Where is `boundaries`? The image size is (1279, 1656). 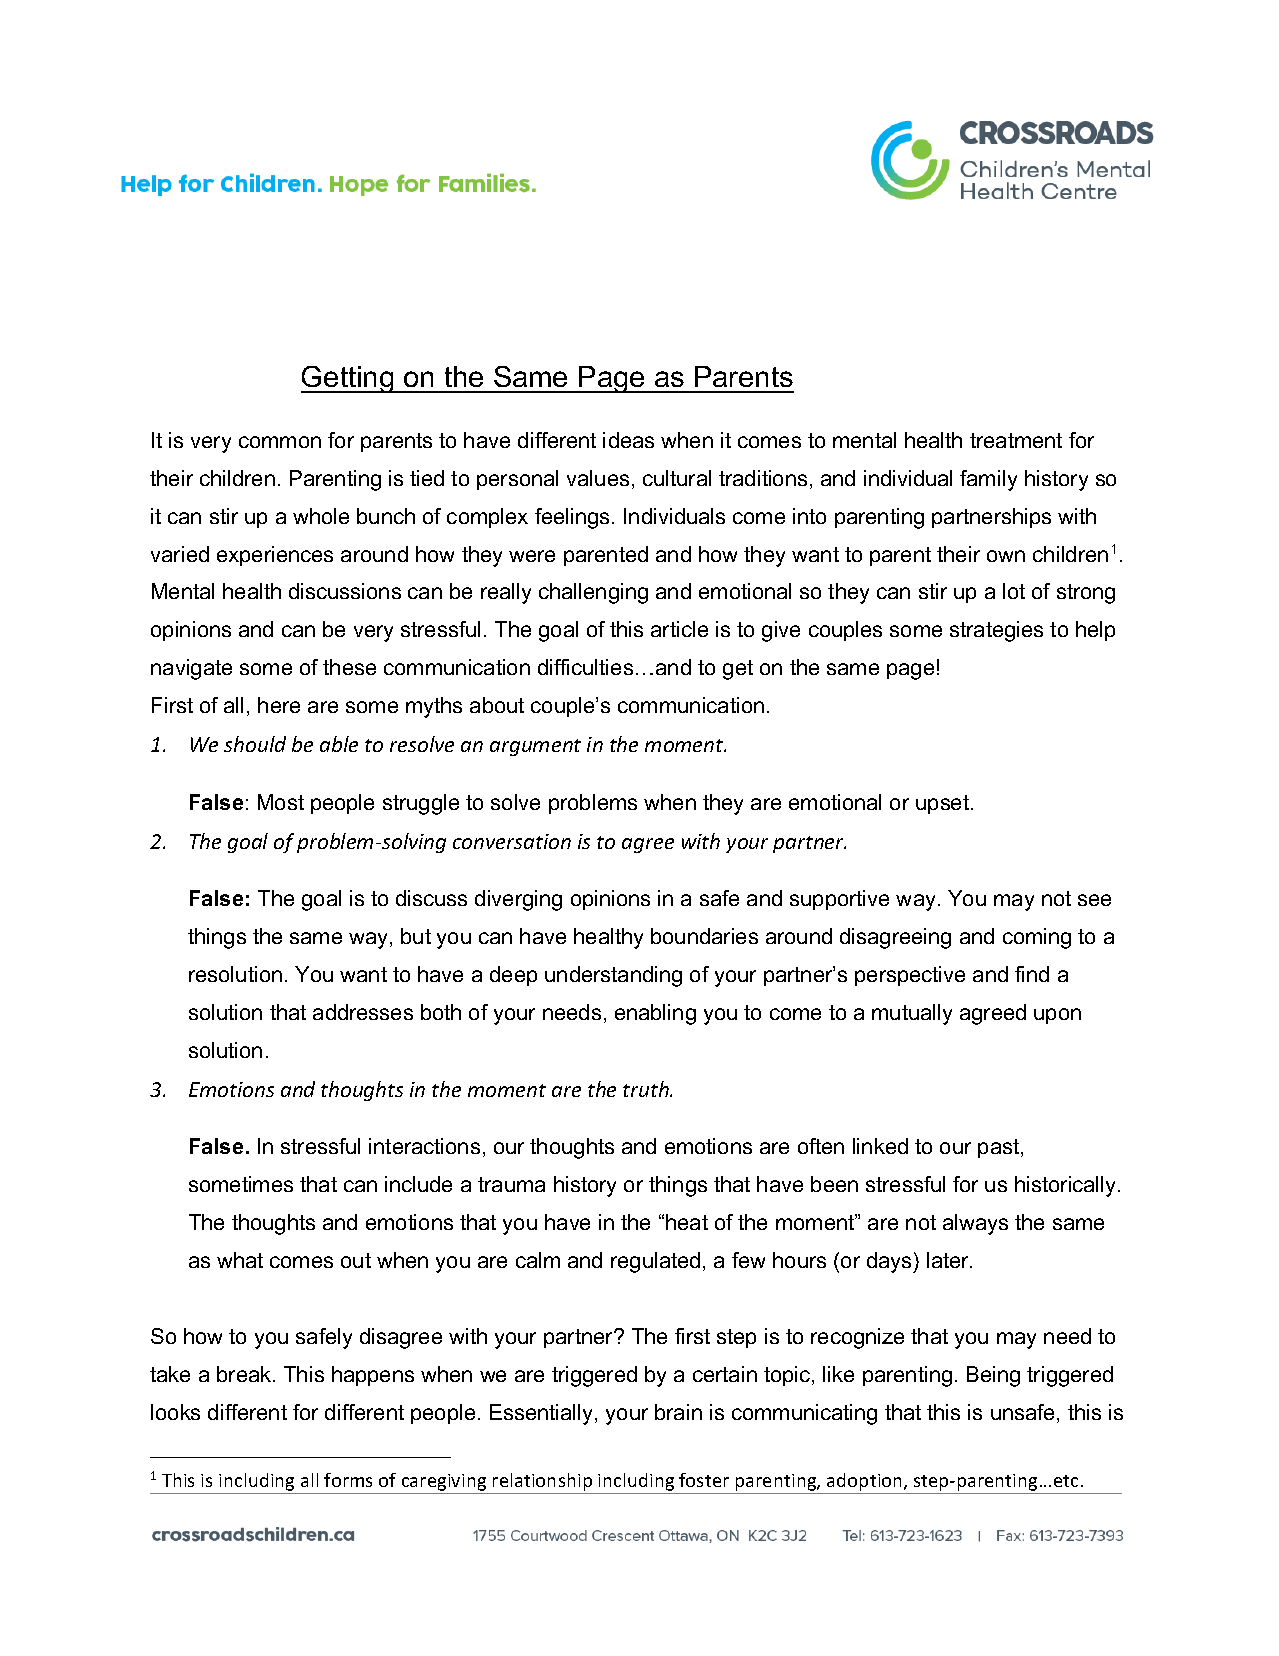
boundaries is located at coordinates (704, 936).
